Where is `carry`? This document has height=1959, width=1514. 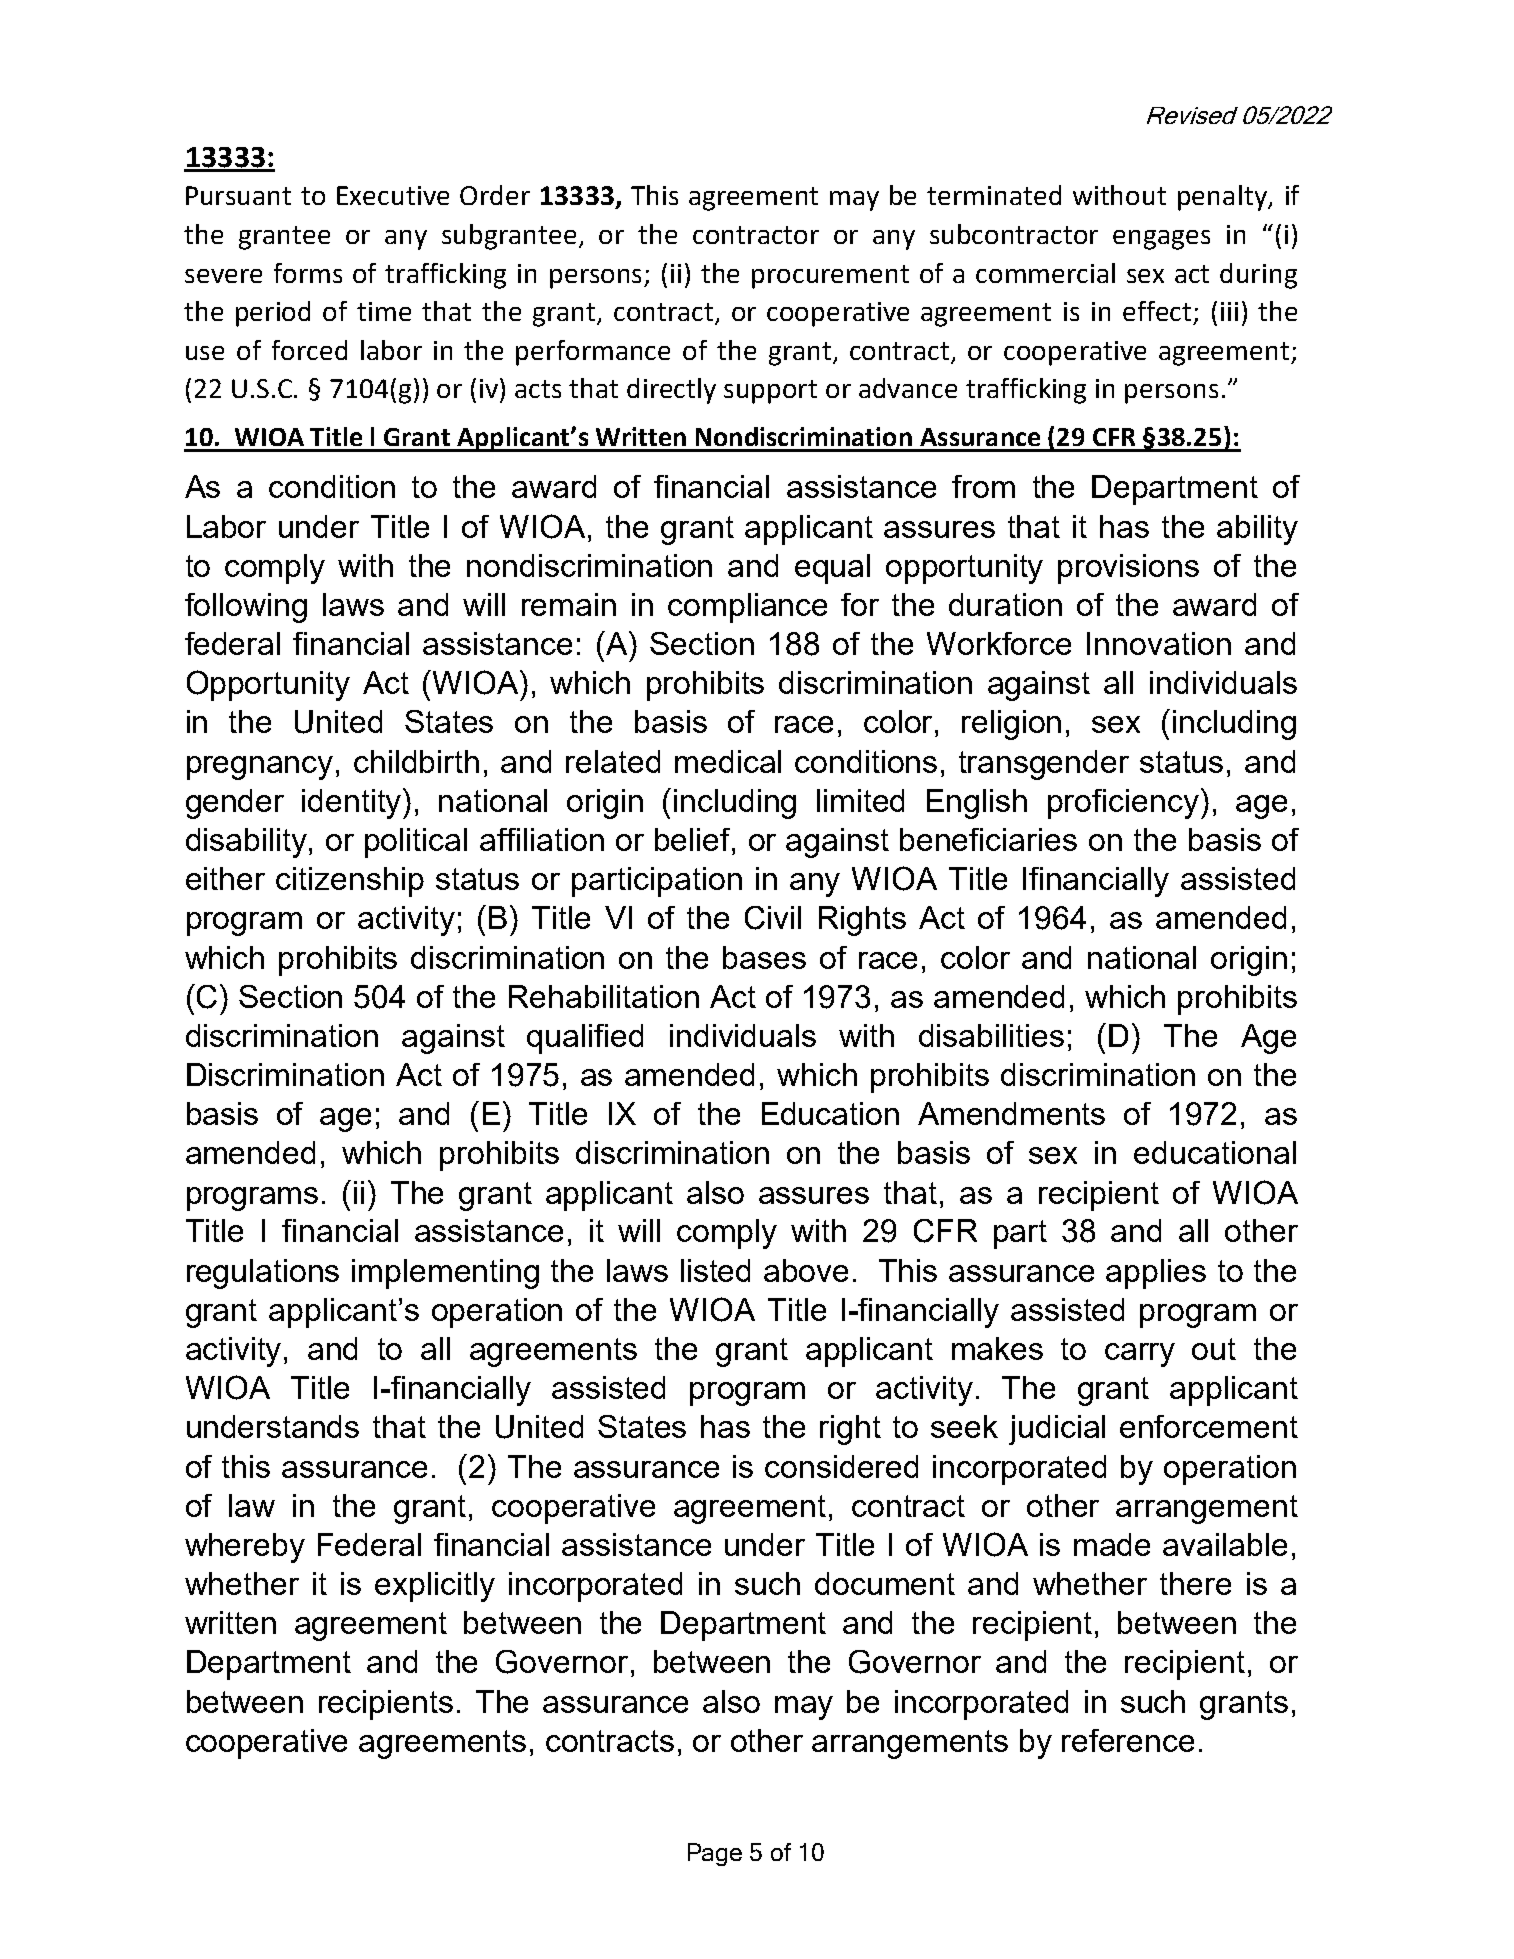 carry is located at coordinates (1140, 1355).
